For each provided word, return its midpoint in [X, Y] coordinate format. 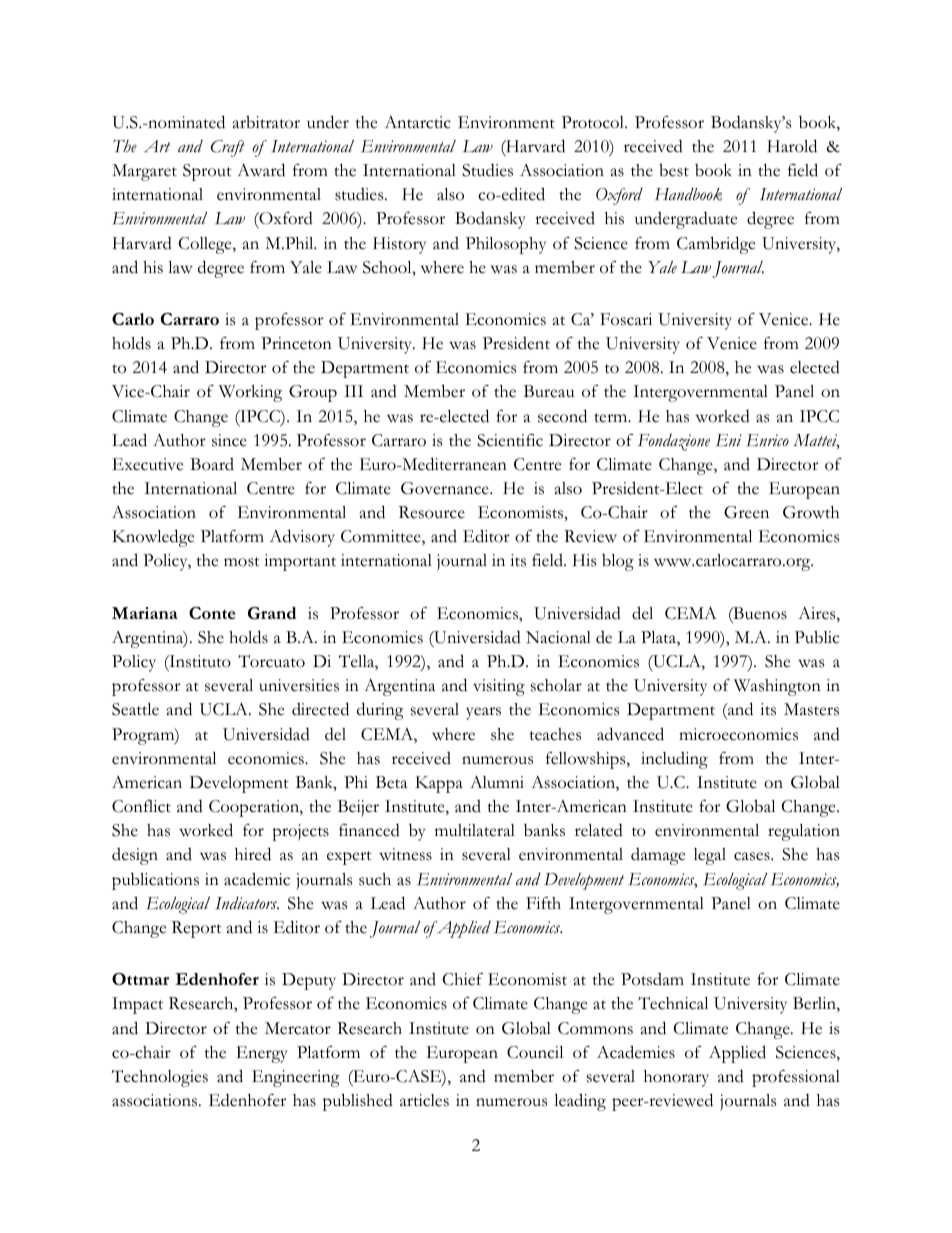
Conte [212, 613]
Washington [777, 687]
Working [250, 393]
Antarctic [417, 122]
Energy [261, 1054]
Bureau [549, 391]
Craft [228, 148]
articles [424, 1100]
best [674, 170]
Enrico [768, 440]
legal [710, 856]
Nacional [558, 637]
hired [253, 854]
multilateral [475, 830]
